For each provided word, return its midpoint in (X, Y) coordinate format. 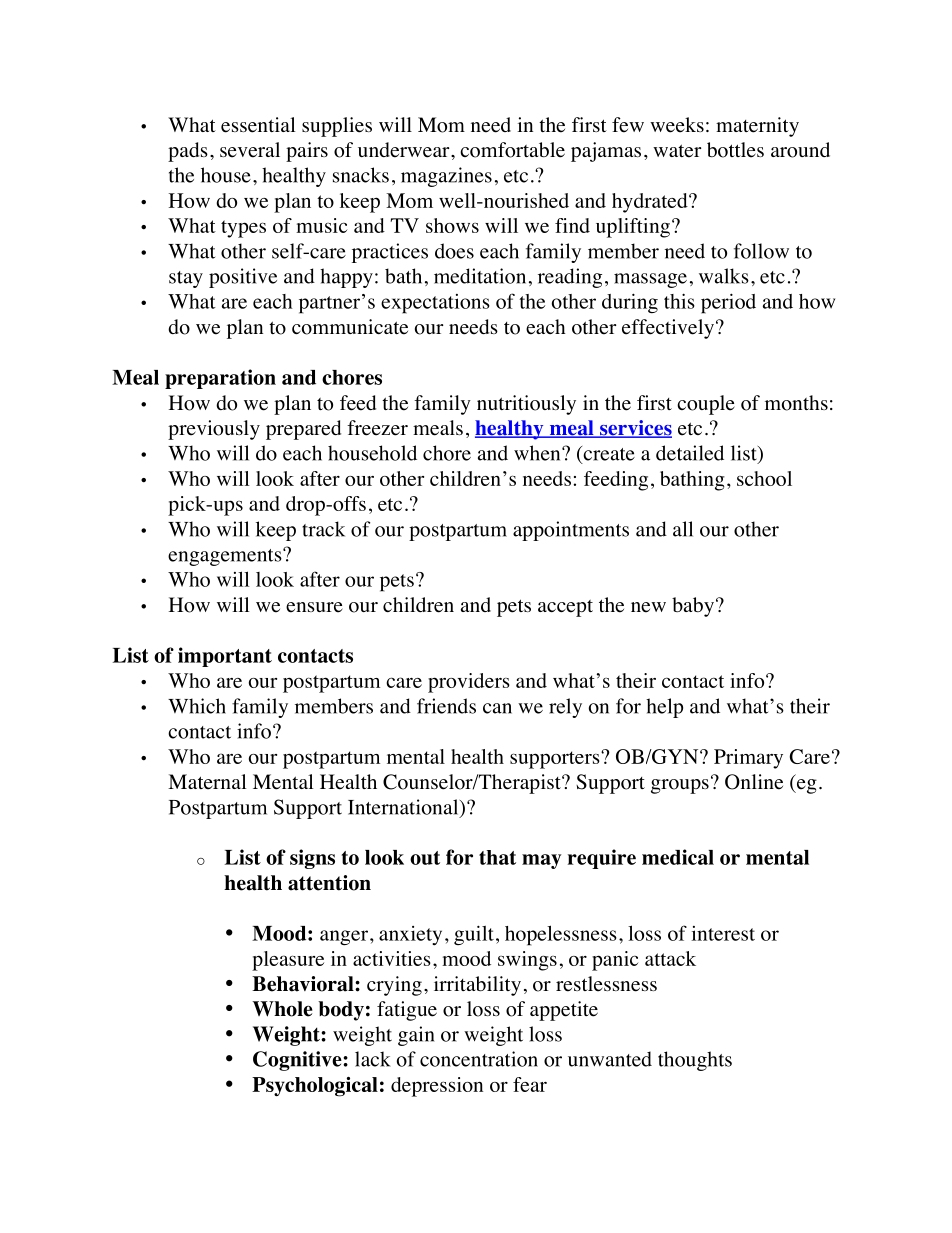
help (664, 708)
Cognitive (298, 1061)
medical (678, 857)
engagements (226, 557)
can (497, 708)
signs (312, 859)
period (728, 303)
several (250, 150)
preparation (220, 379)
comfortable (512, 150)
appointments (571, 531)
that (497, 857)
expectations (435, 304)
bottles (735, 150)
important (225, 657)
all (683, 529)
